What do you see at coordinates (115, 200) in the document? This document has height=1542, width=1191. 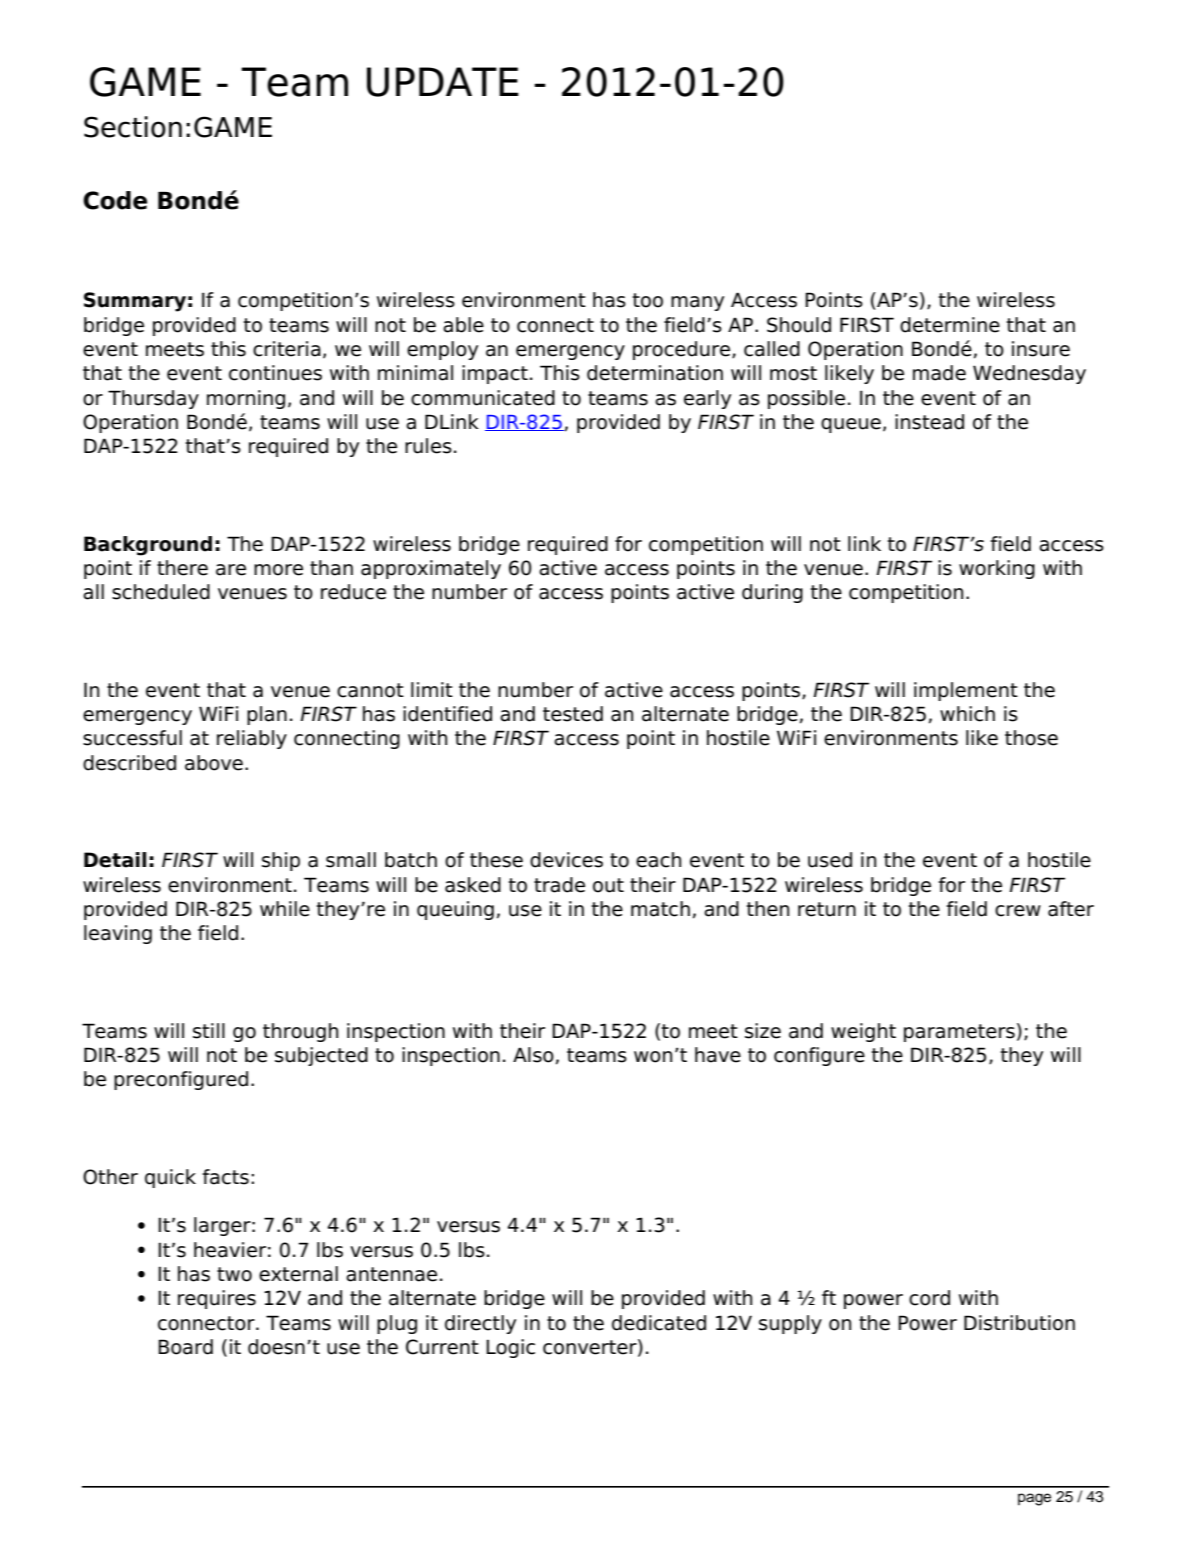 I see `Code` at bounding box center [115, 200].
